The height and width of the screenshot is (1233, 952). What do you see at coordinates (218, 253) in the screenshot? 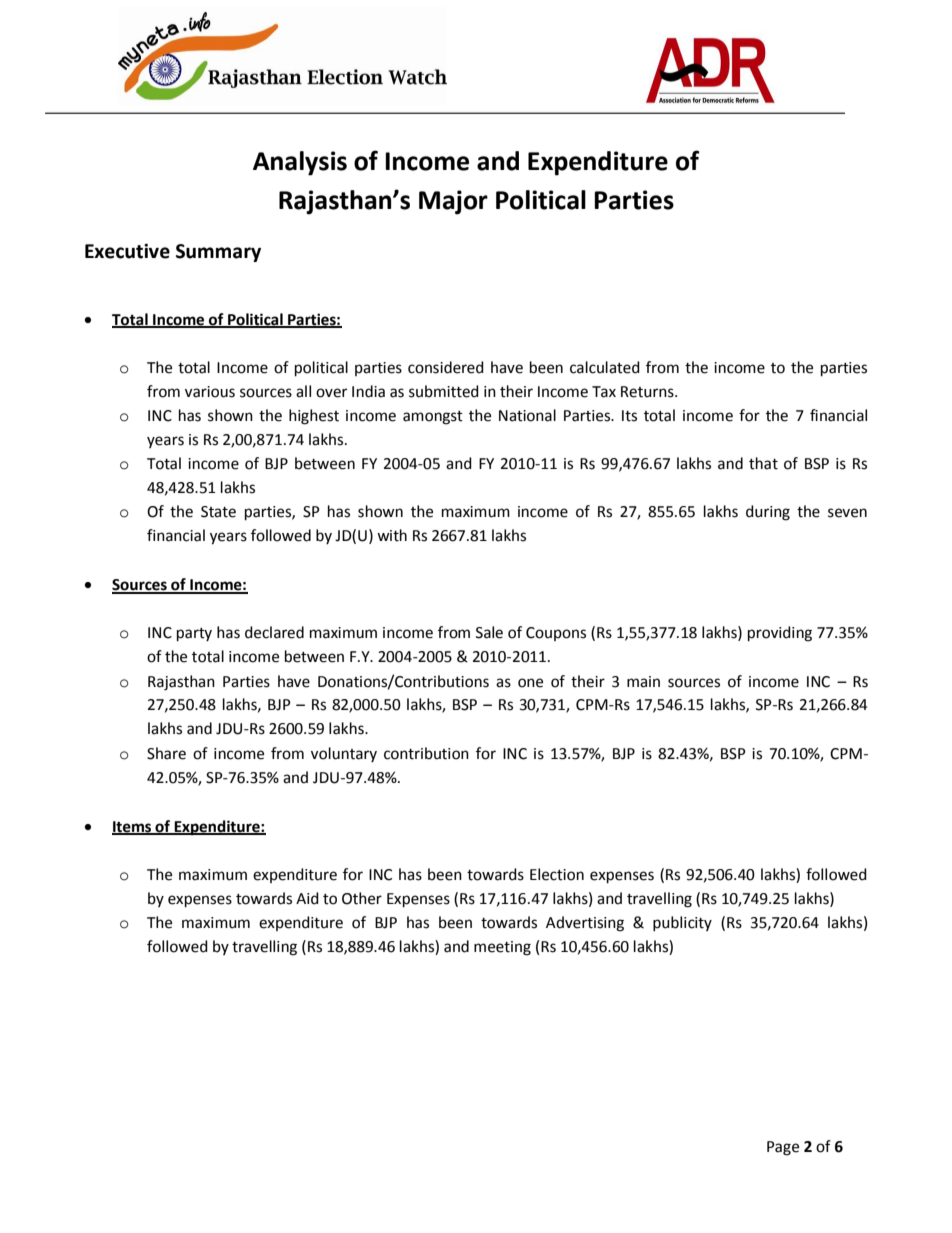
I see `Summary` at bounding box center [218, 253].
